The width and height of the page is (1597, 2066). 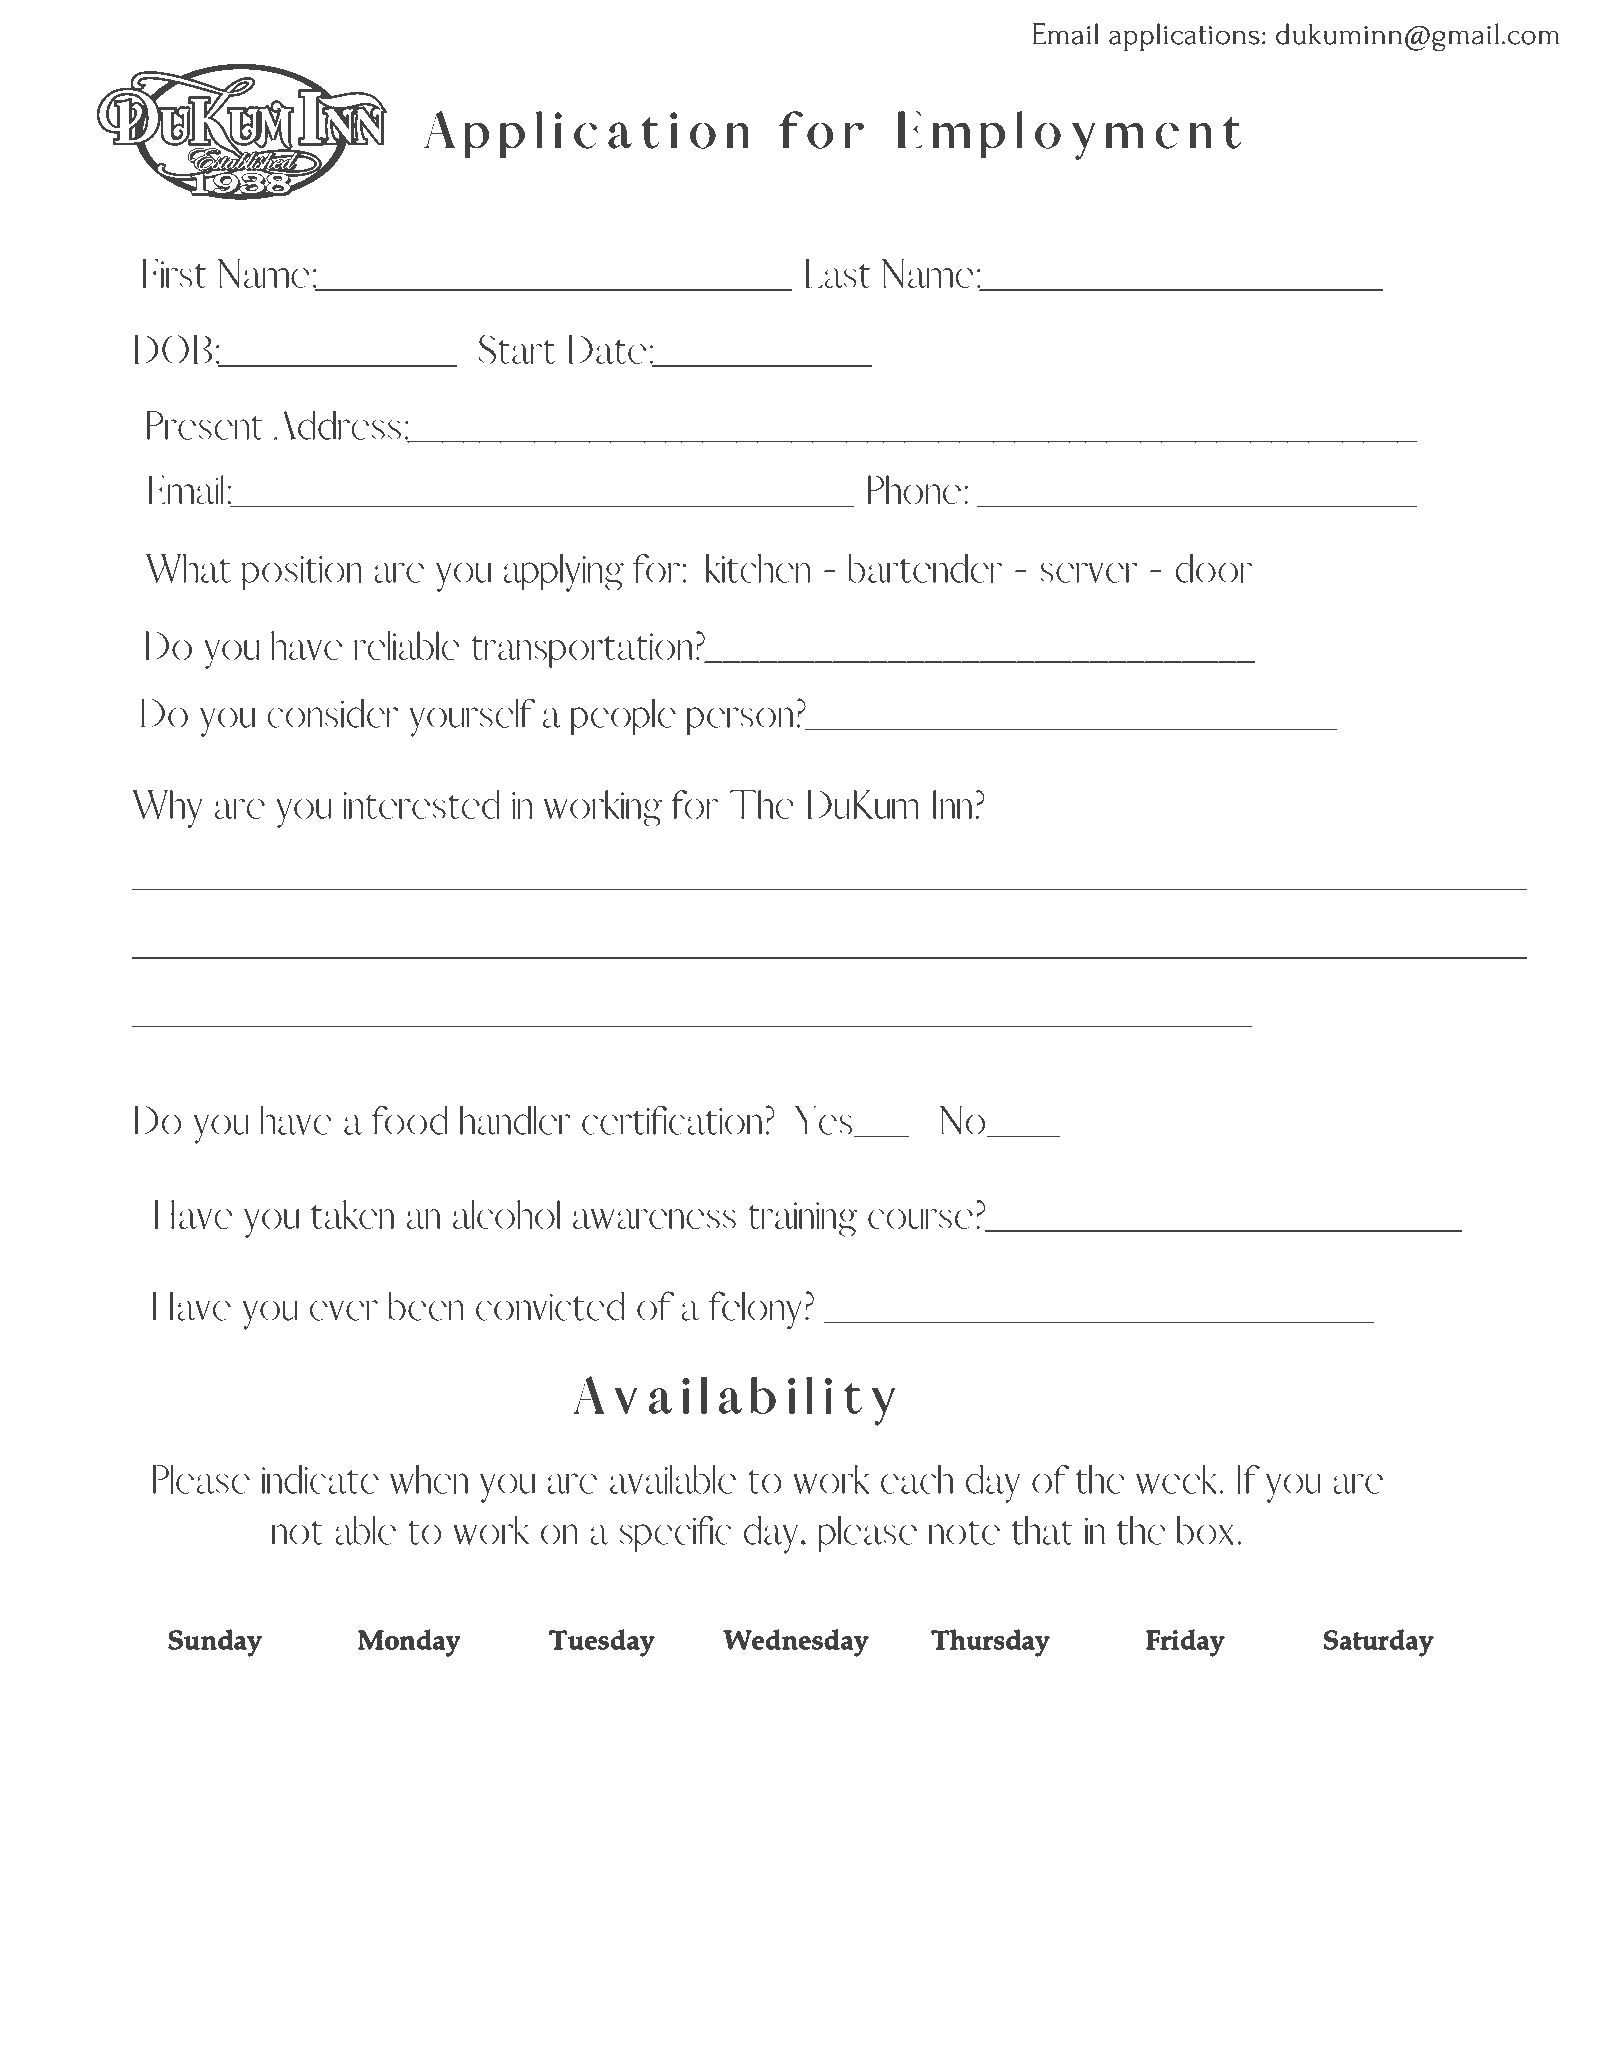 I want to click on Last, so click(x=838, y=273).
